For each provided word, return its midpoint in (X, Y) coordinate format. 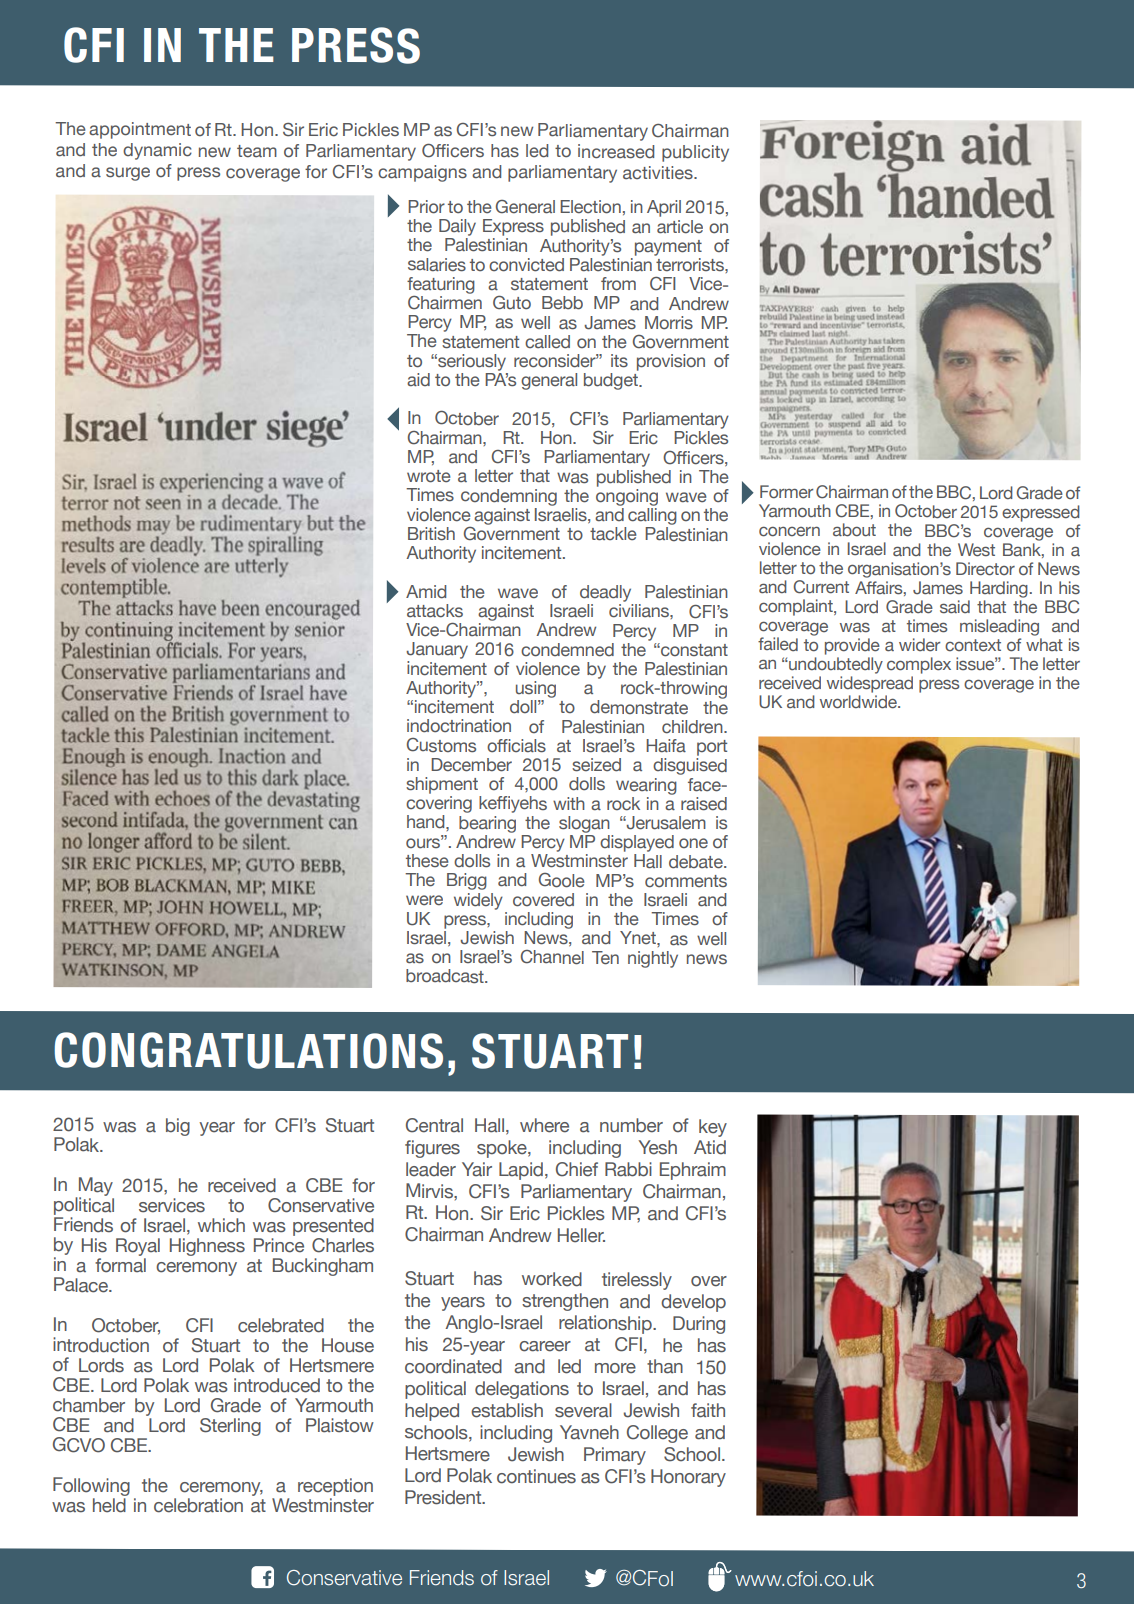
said (955, 607)
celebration (198, 1505)
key (713, 1128)
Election (590, 207)
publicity (695, 153)
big (178, 1127)
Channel (552, 957)
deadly (605, 593)
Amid (426, 592)
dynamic (157, 151)
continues (536, 1476)
